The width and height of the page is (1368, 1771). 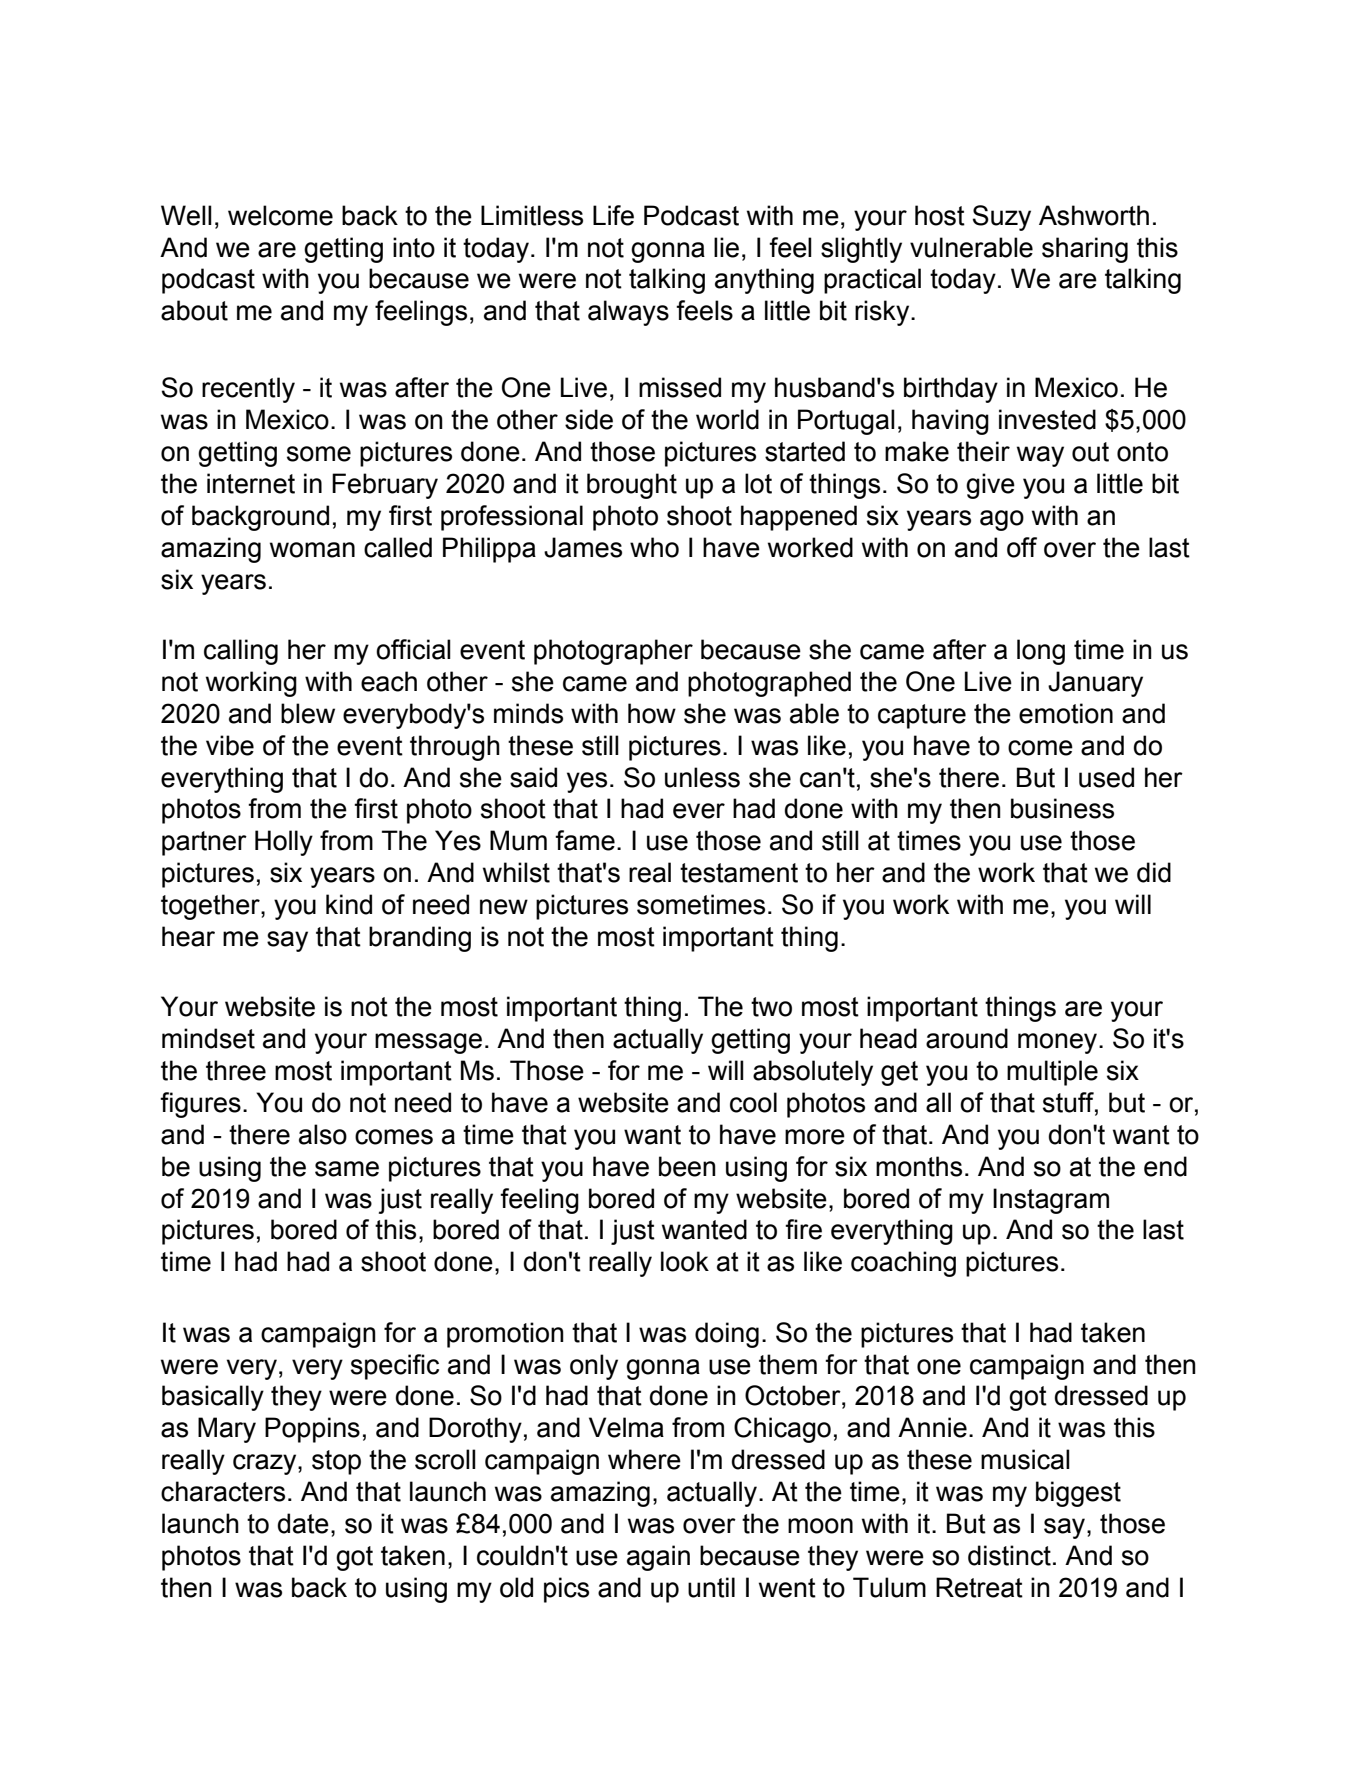 I want to click on who, so click(x=654, y=547).
